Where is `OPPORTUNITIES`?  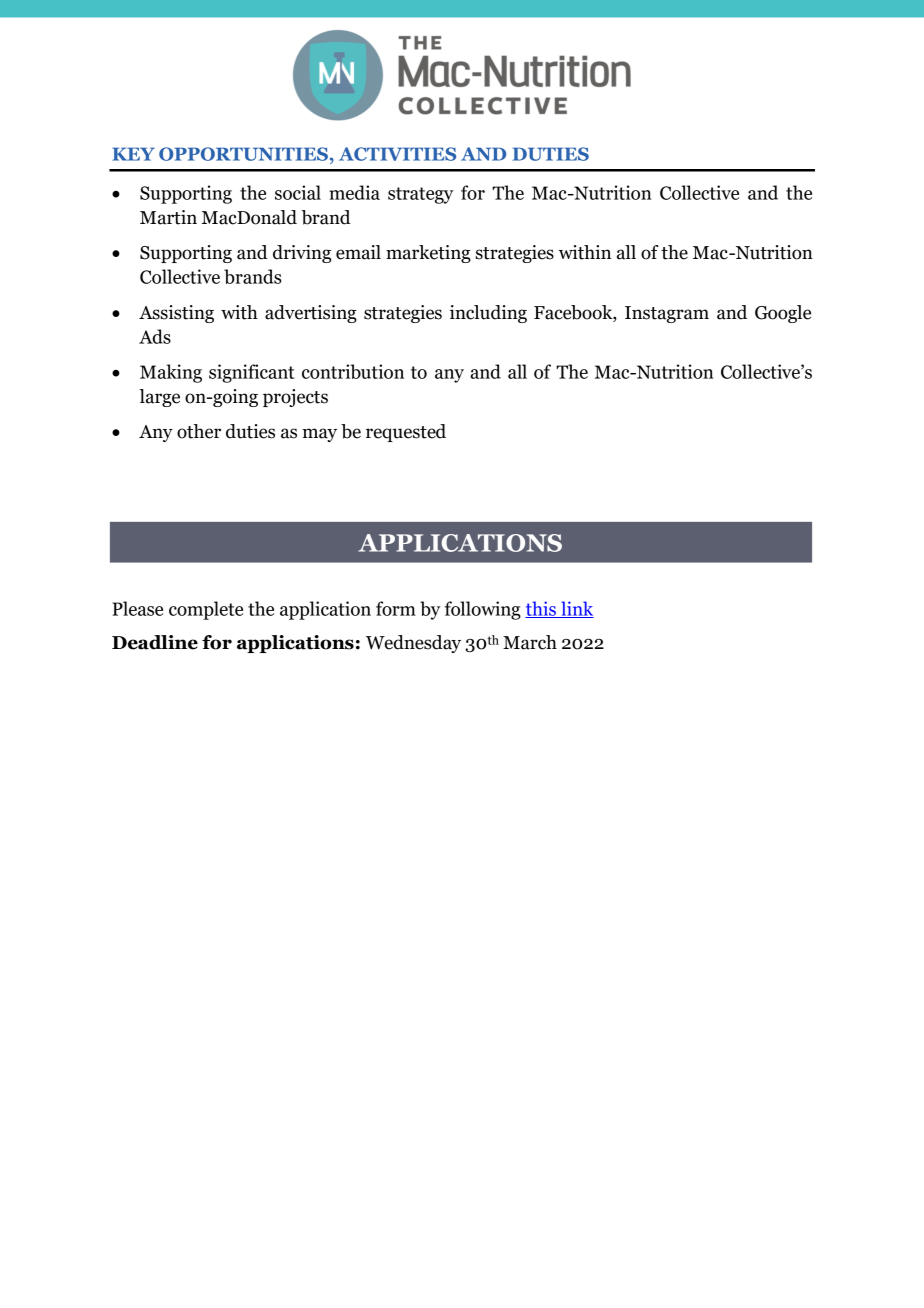
OPPORTUNITIES is located at coordinates (243, 154).
